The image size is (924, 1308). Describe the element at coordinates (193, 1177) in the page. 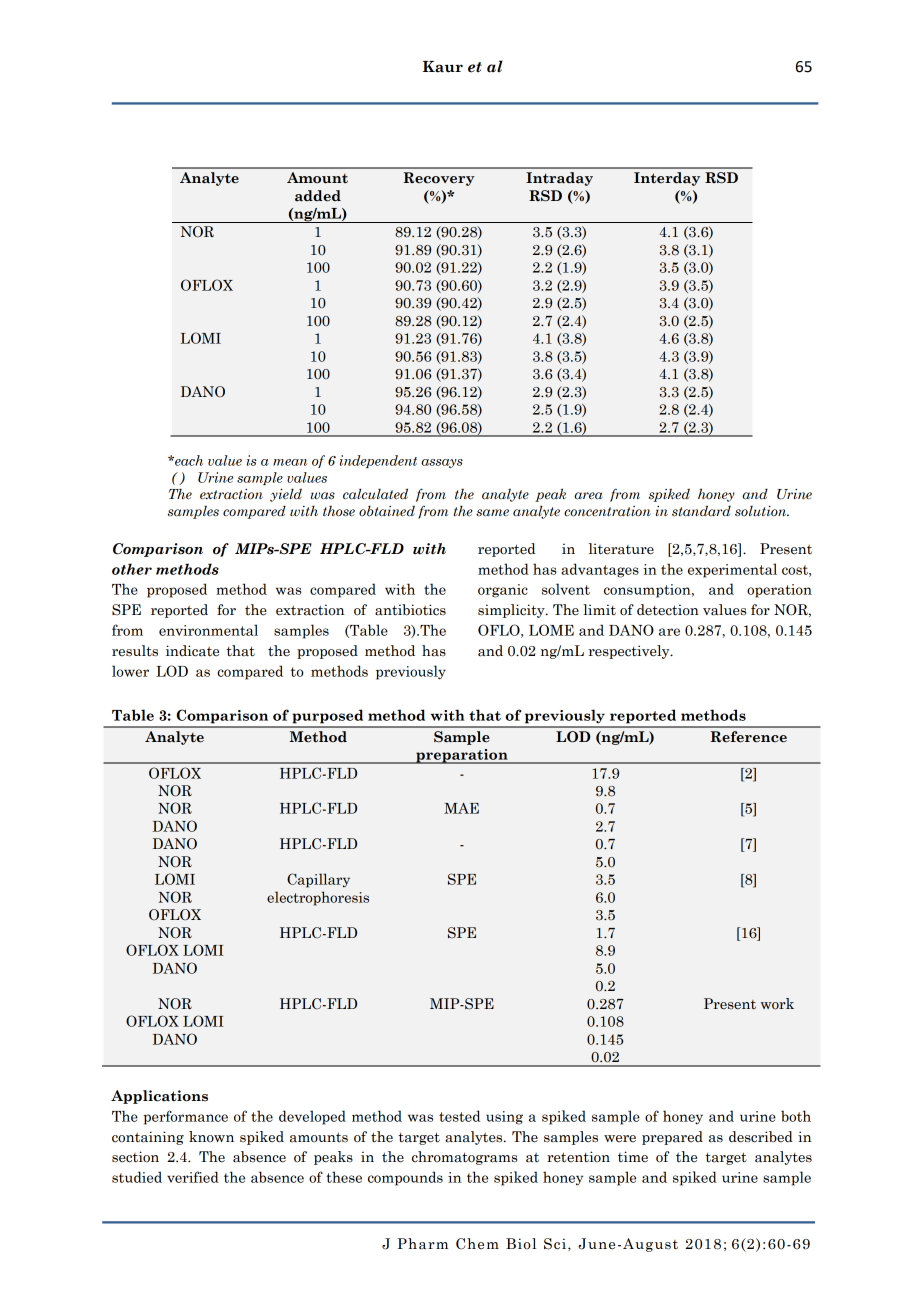

I see `verified` at that location.
